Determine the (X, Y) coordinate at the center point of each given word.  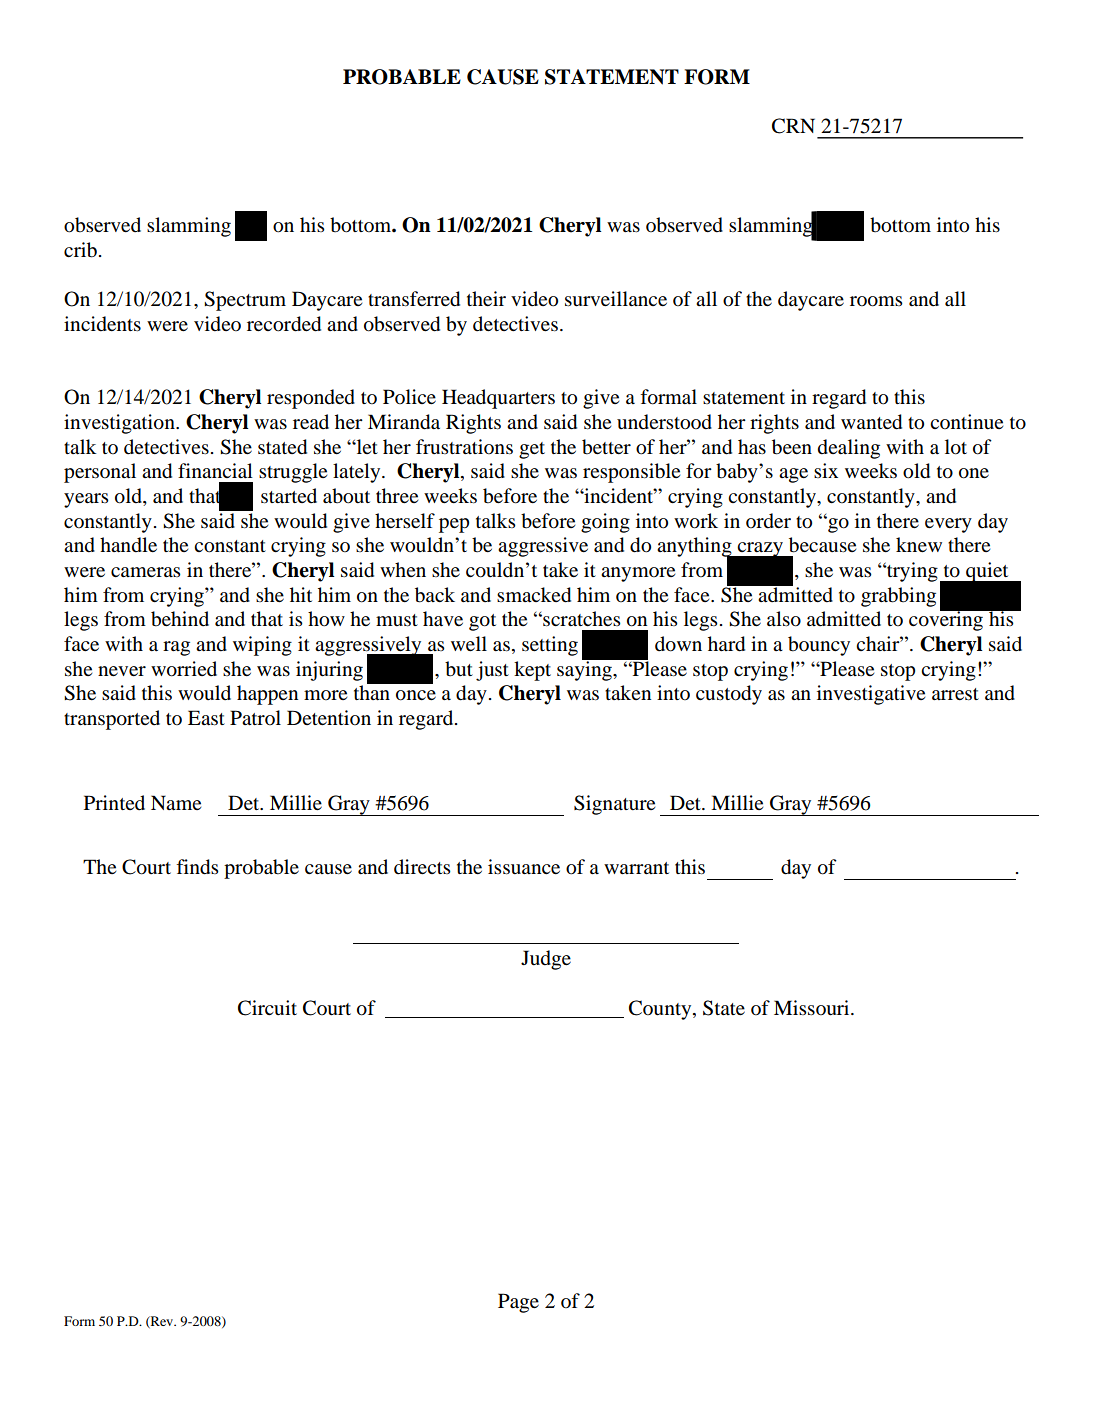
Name (176, 803)
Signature (614, 805)
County (661, 1010)
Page (518, 1303)
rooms (876, 301)
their (486, 298)
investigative (871, 695)
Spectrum (245, 301)
